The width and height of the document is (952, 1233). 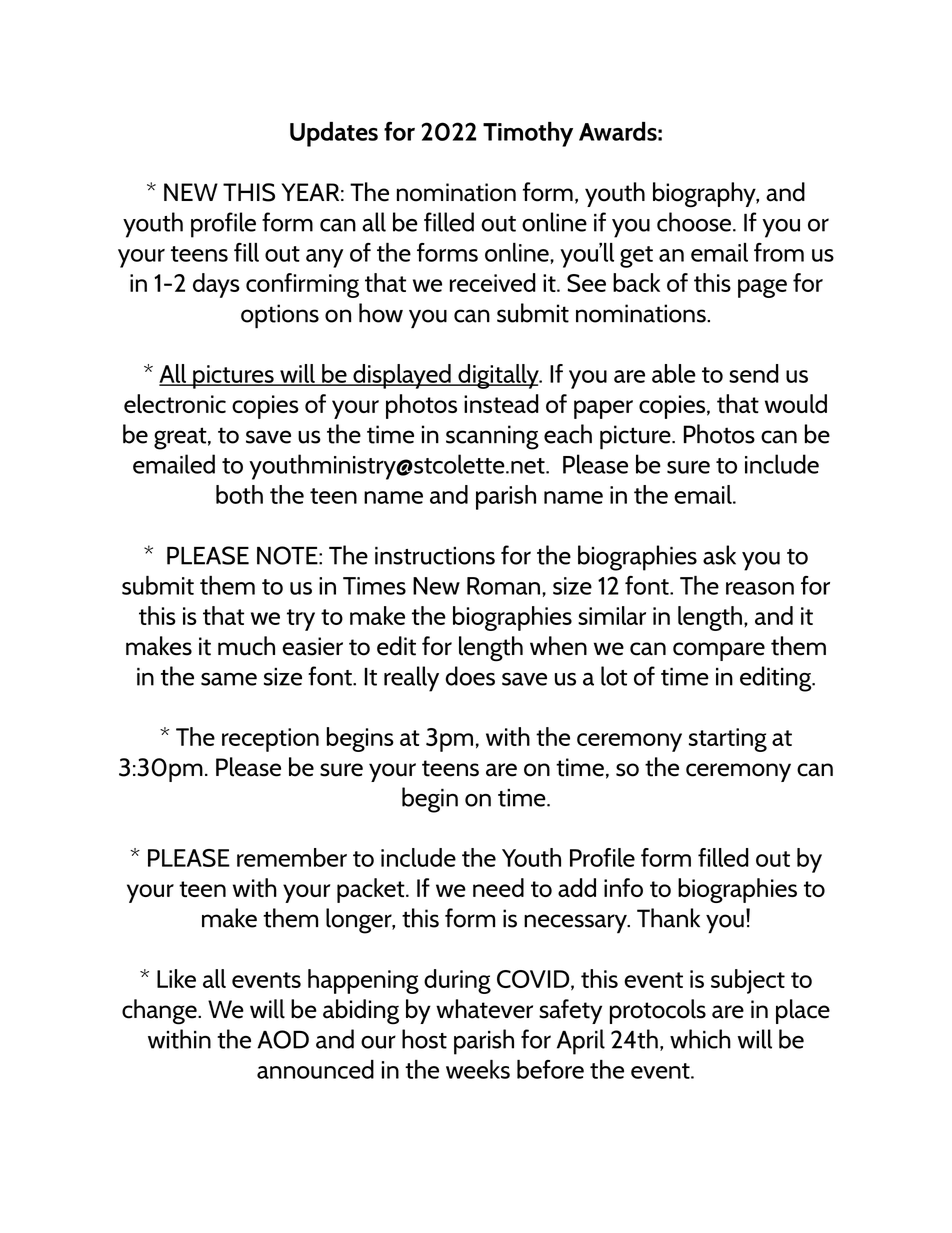 I want to click on electronic, so click(x=175, y=403).
